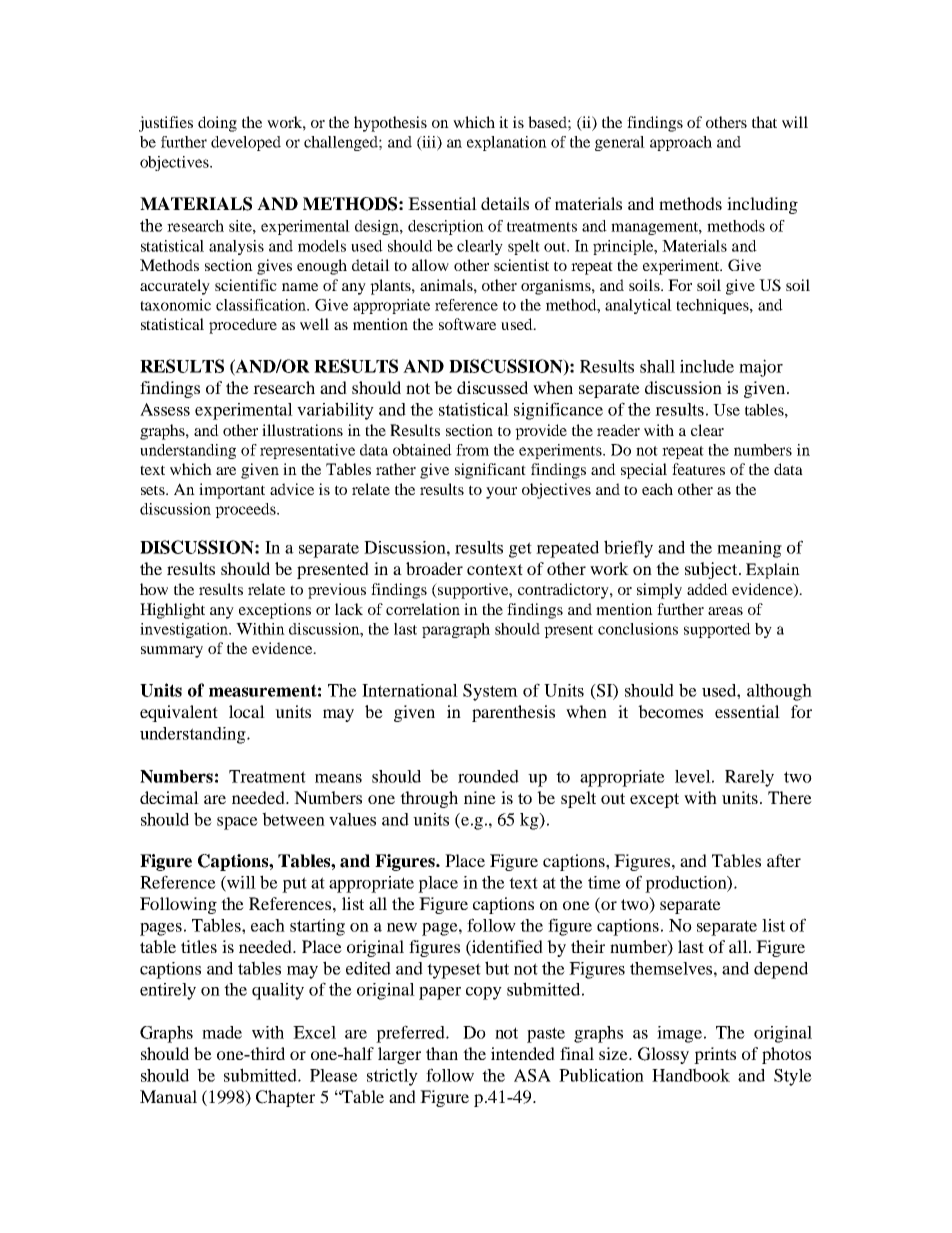 This page has height=1233, width=952. Describe the element at coordinates (507, 143) in the page. I see `explanation` at that location.
